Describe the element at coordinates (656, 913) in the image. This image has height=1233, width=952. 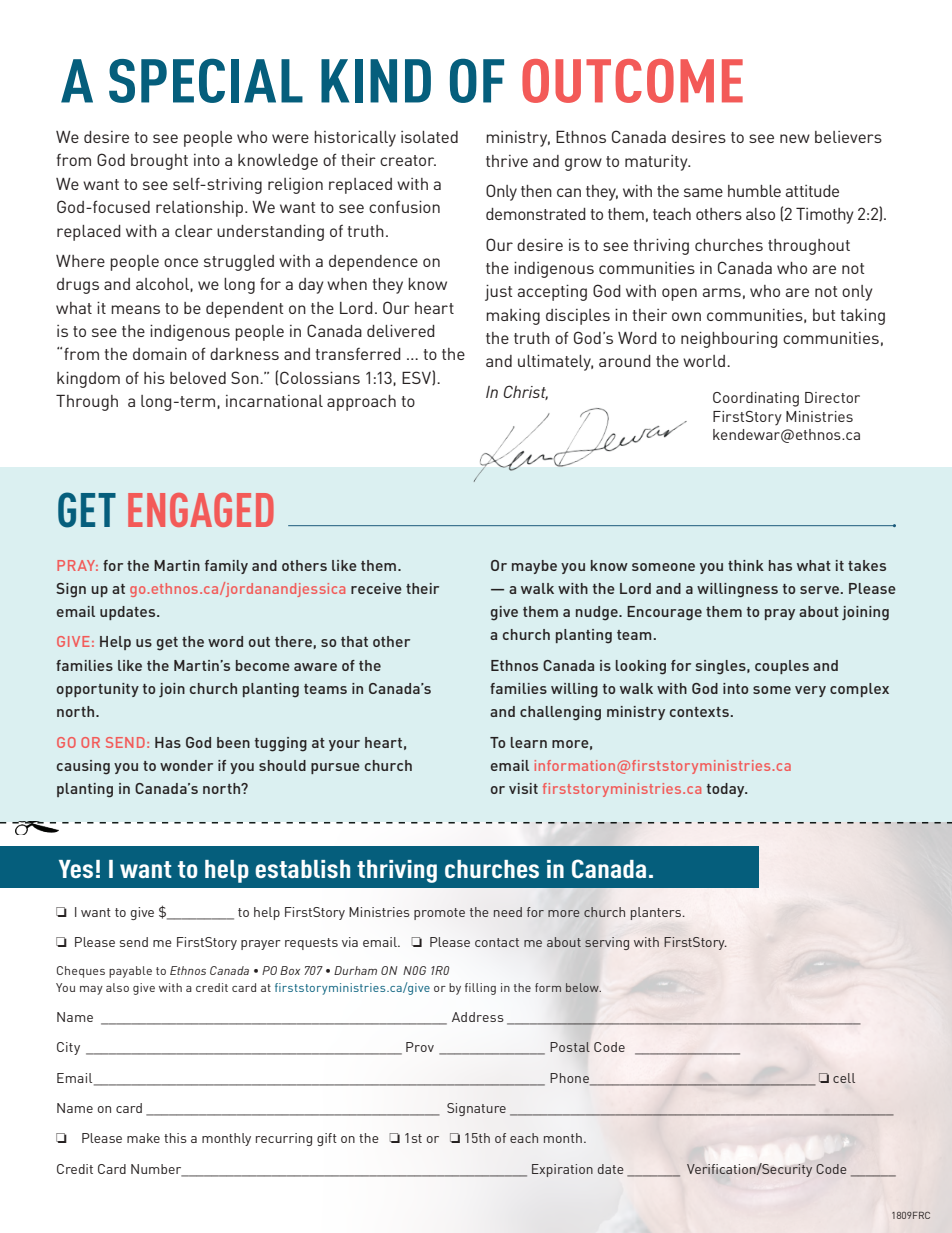
I see `planters` at that location.
